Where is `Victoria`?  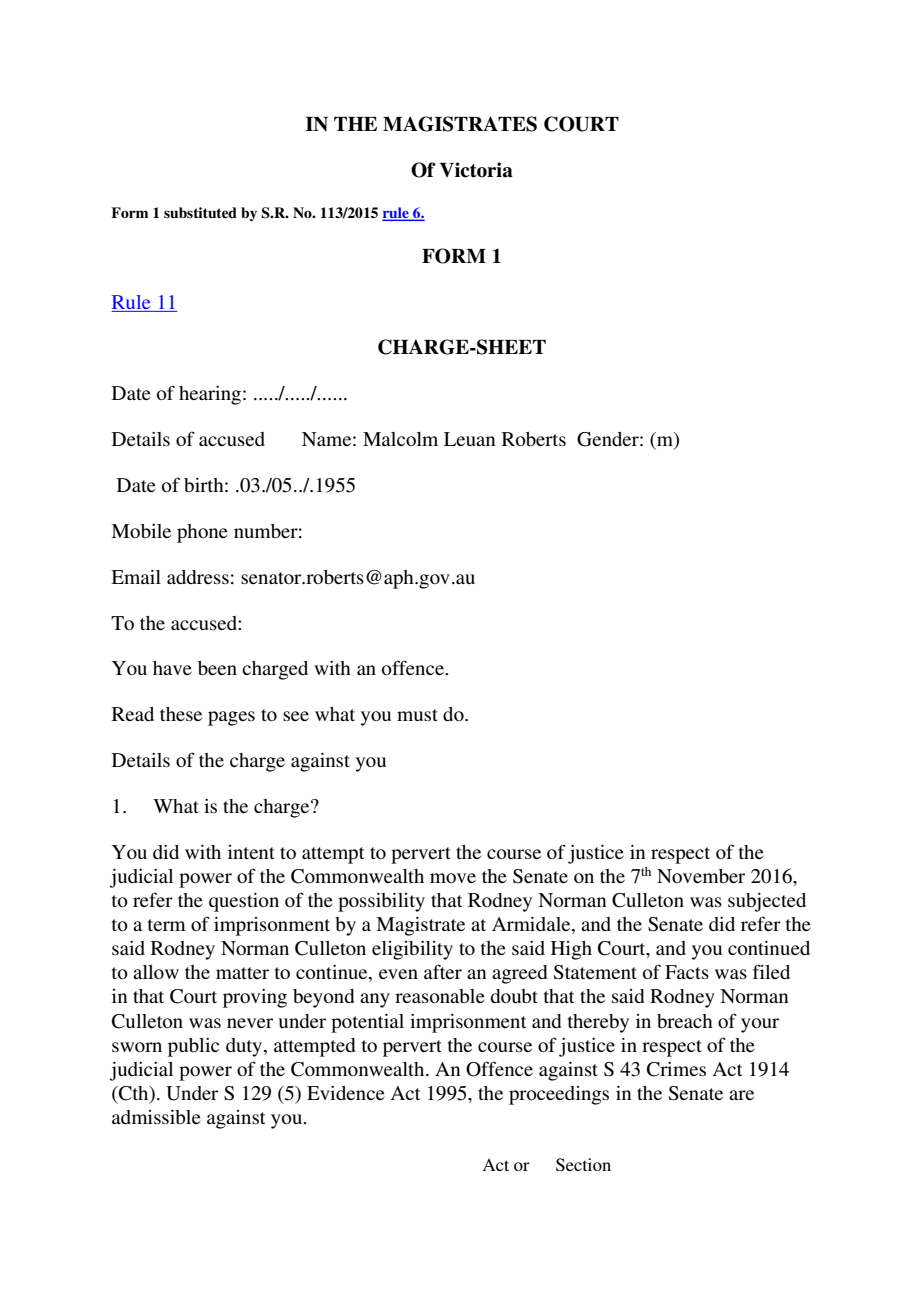 Victoria is located at coordinates (476, 170).
